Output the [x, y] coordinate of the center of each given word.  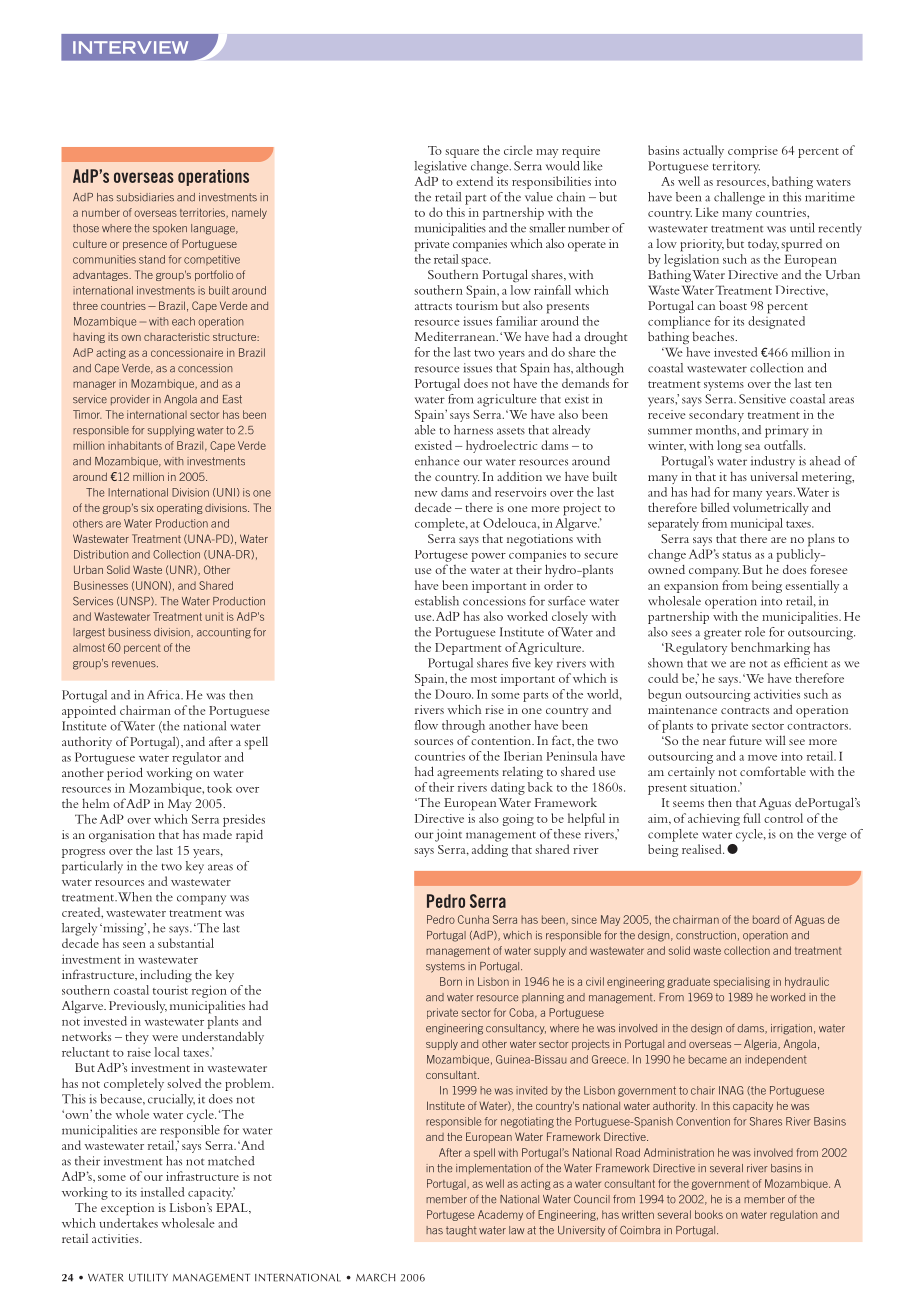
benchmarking [770, 648]
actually [703, 151]
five [521, 663]
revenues [135, 664]
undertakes [128, 1223]
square [462, 153]
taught [461, 1231]
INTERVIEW [130, 47]
